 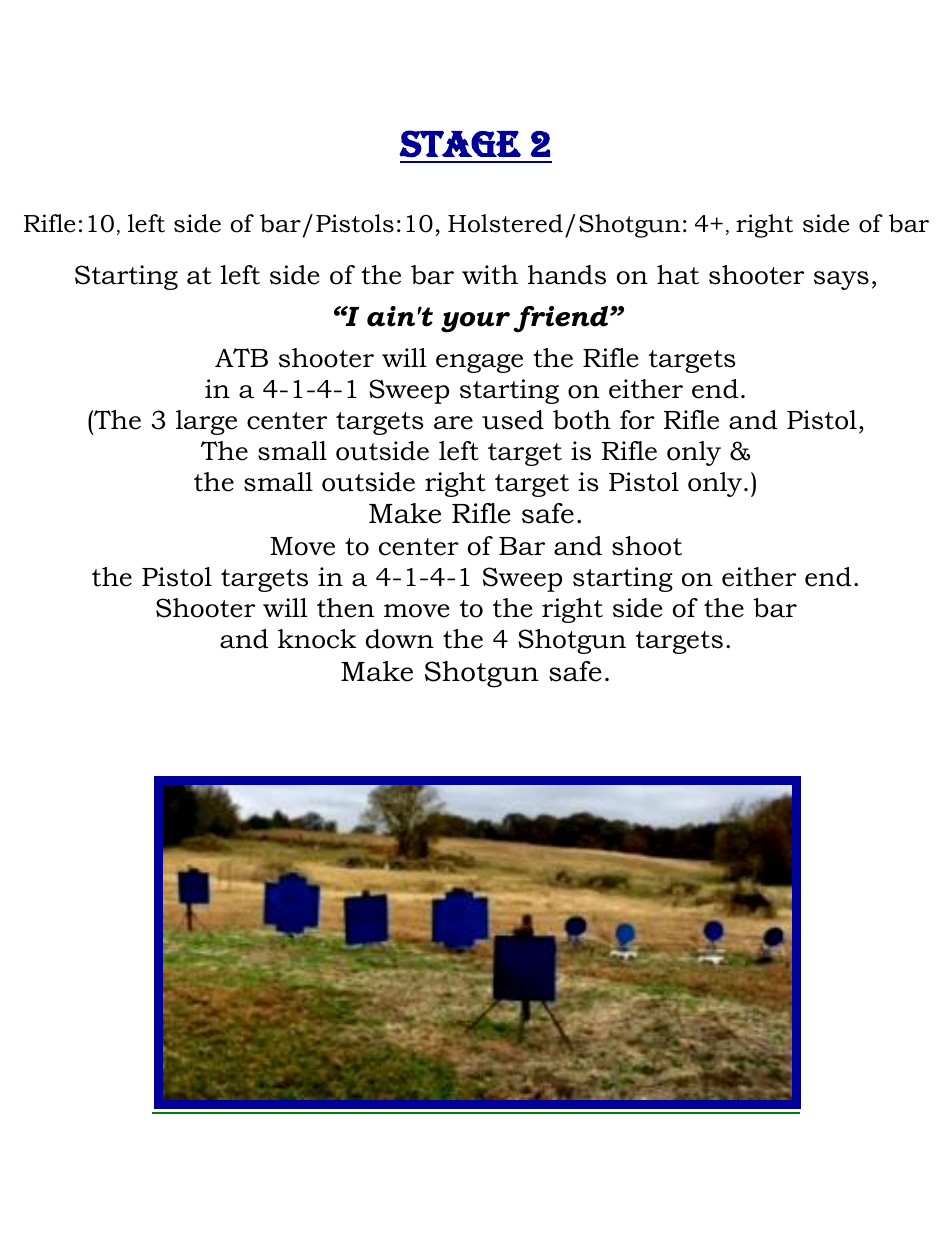 What do you see at coordinates (841, 280) in the screenshot?
I see `says` at bounding box center [841, 280].
